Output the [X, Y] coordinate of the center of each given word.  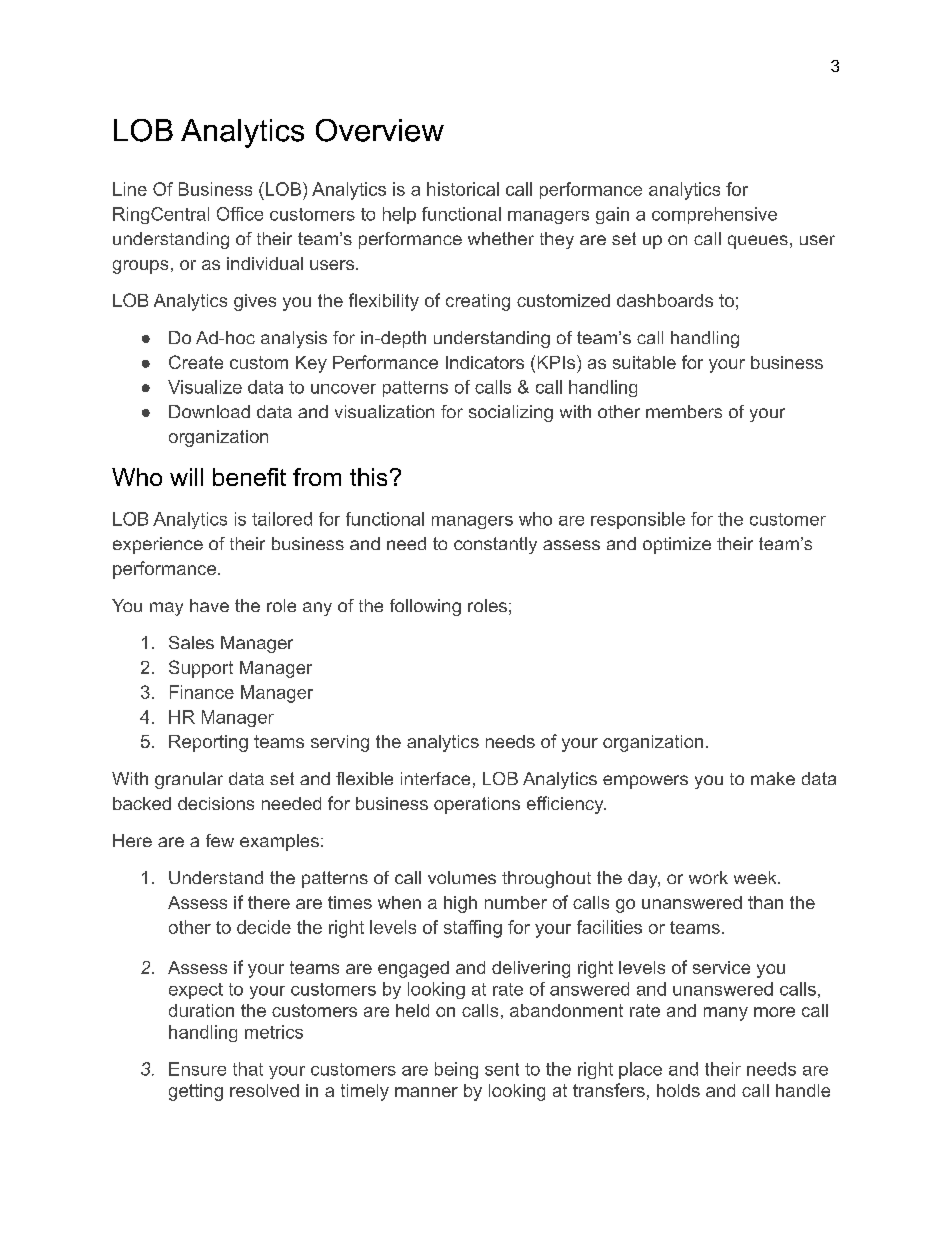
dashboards [665, 300]
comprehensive [714, 215]
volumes [462, 877]
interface [435, 778]
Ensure [197, 1069]
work [708, 877]
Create [196, 362]
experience [158, 545]
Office [240, 214]
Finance [202, 692]
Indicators [485, 362]
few [220, 840]
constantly [495, 545]
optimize [677, 545]
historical [463, 189]
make [773, 778]
